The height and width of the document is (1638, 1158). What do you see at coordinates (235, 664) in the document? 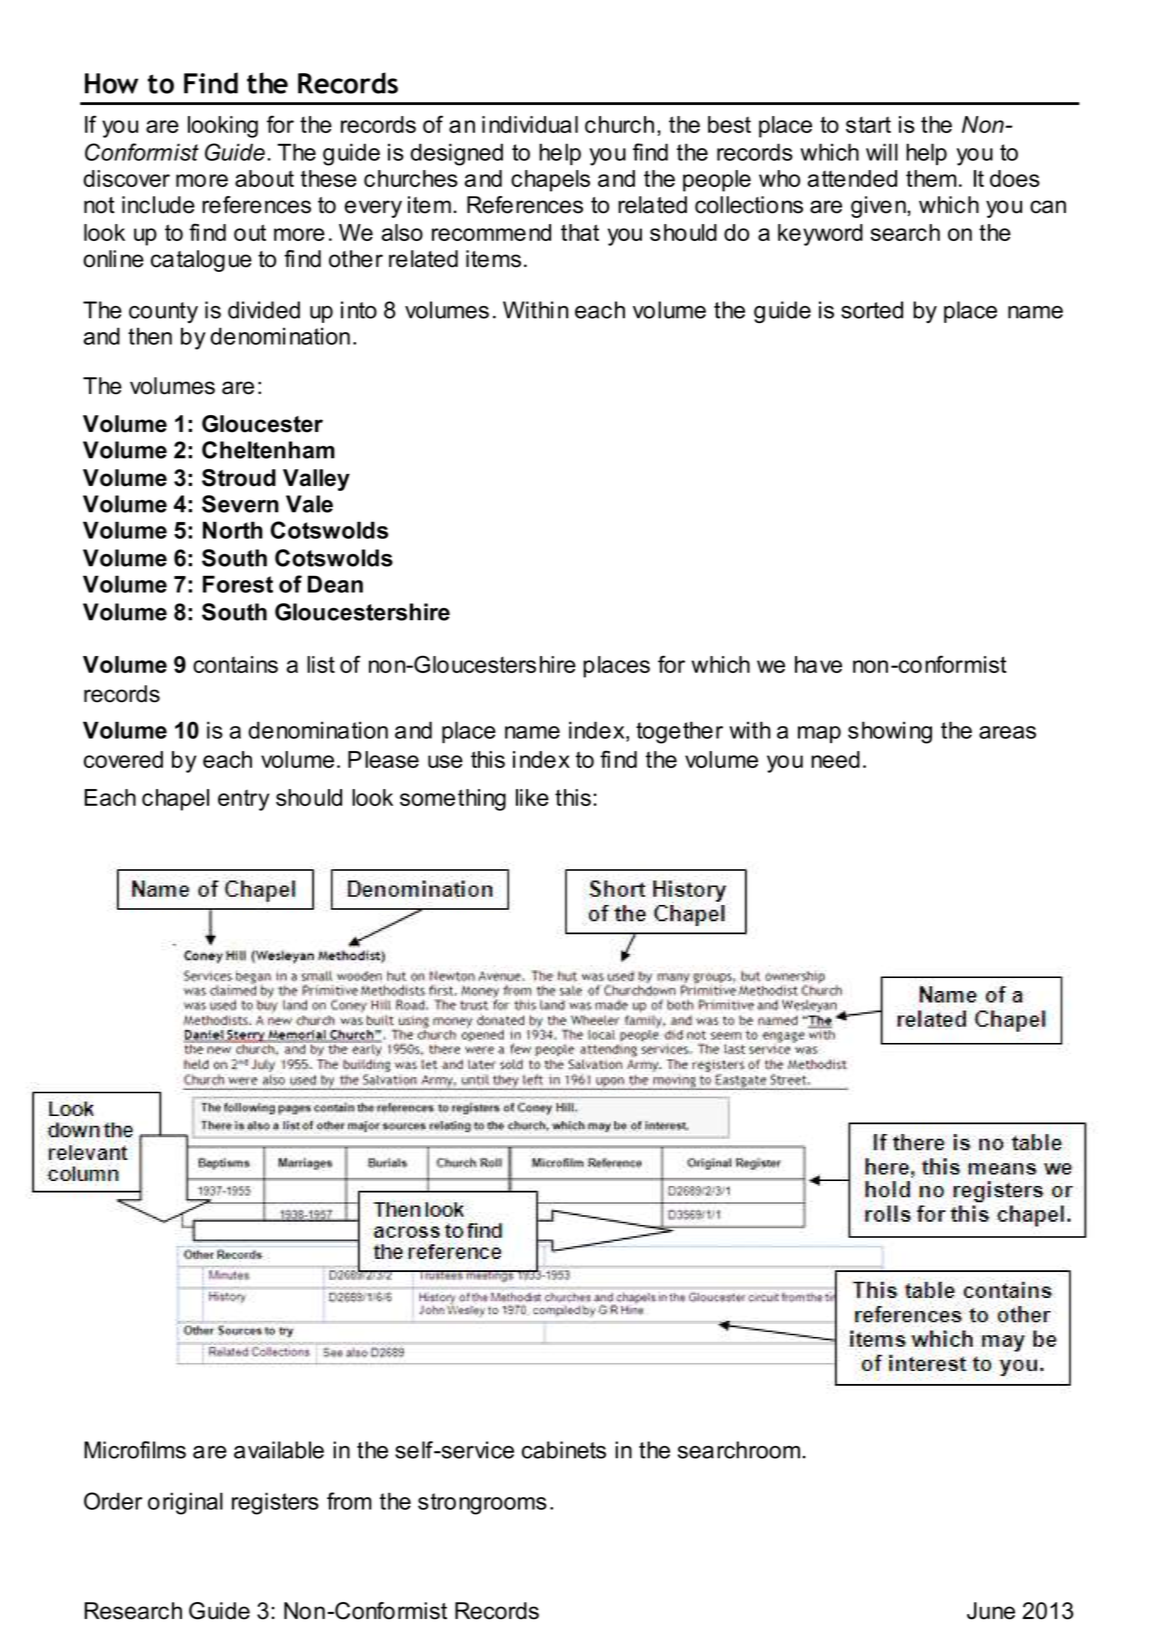
I see `contains` at bounding box center [235, 664].
